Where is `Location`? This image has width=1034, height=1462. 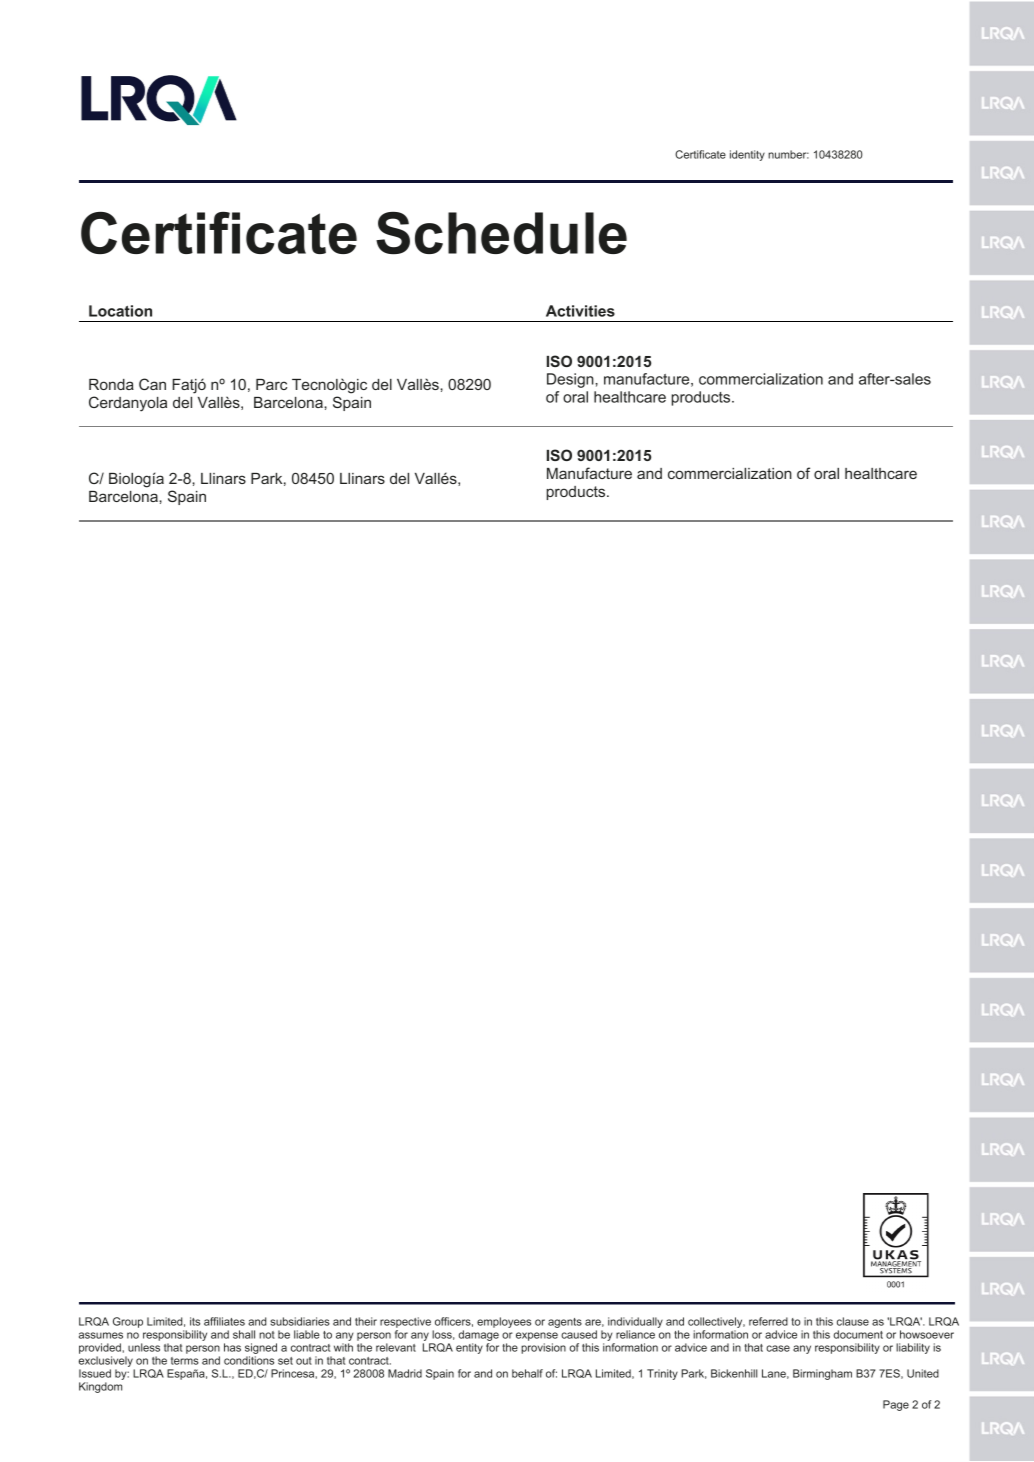
Location is located at coordinates (120, 311).
